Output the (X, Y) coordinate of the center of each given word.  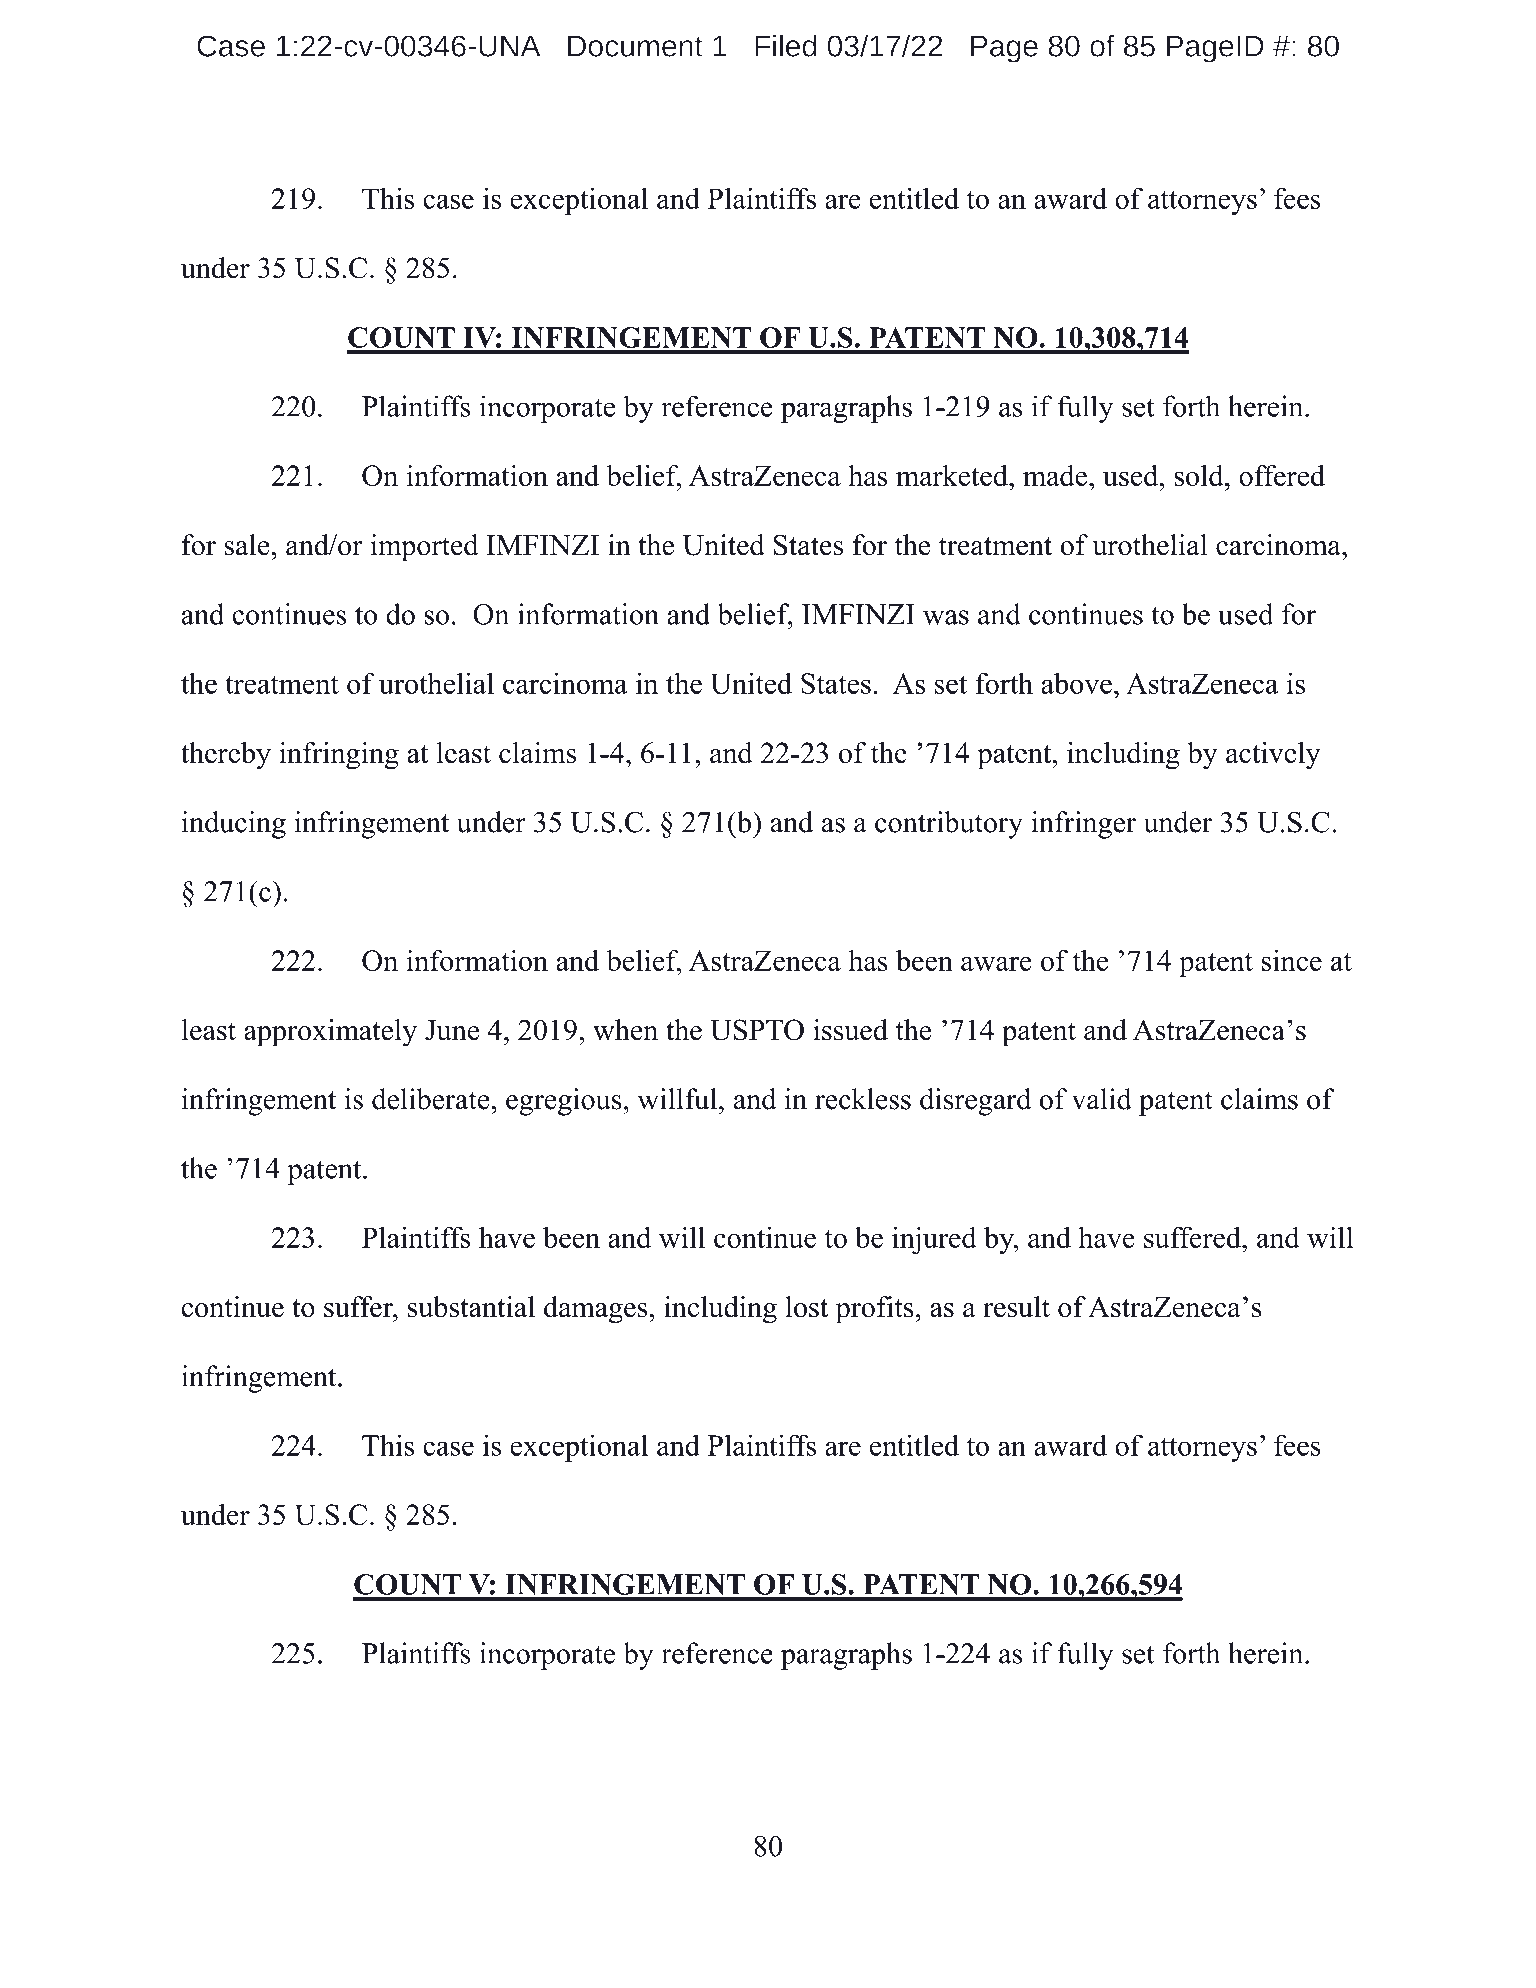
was (946, 617)
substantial (471, 1307)
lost (806, 1307)
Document (635, 46)
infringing (339, 756)
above (1076, 683)
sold (1200, 475)
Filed (785, 45)
